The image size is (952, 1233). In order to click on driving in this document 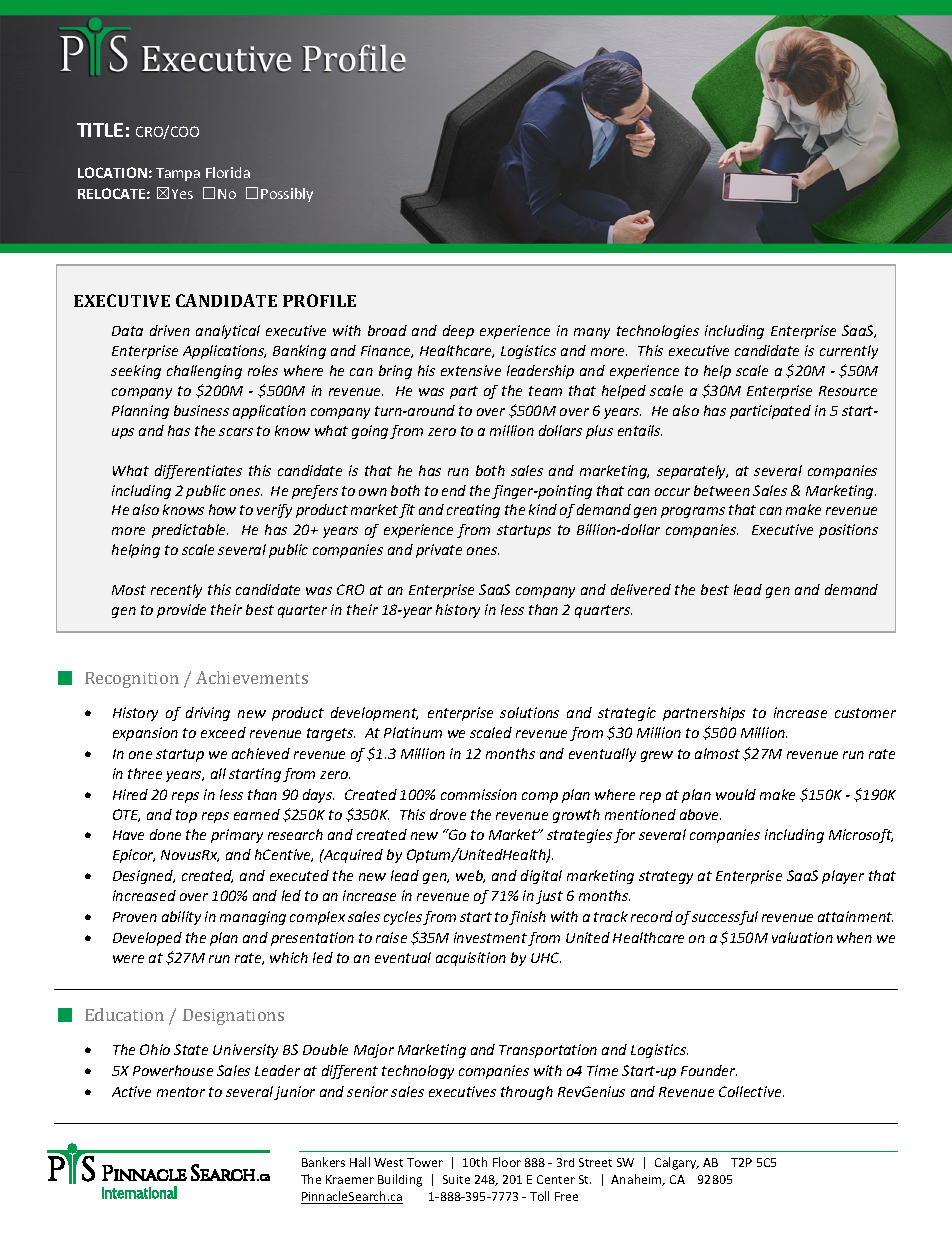, I will do `click(208, 714)`.
